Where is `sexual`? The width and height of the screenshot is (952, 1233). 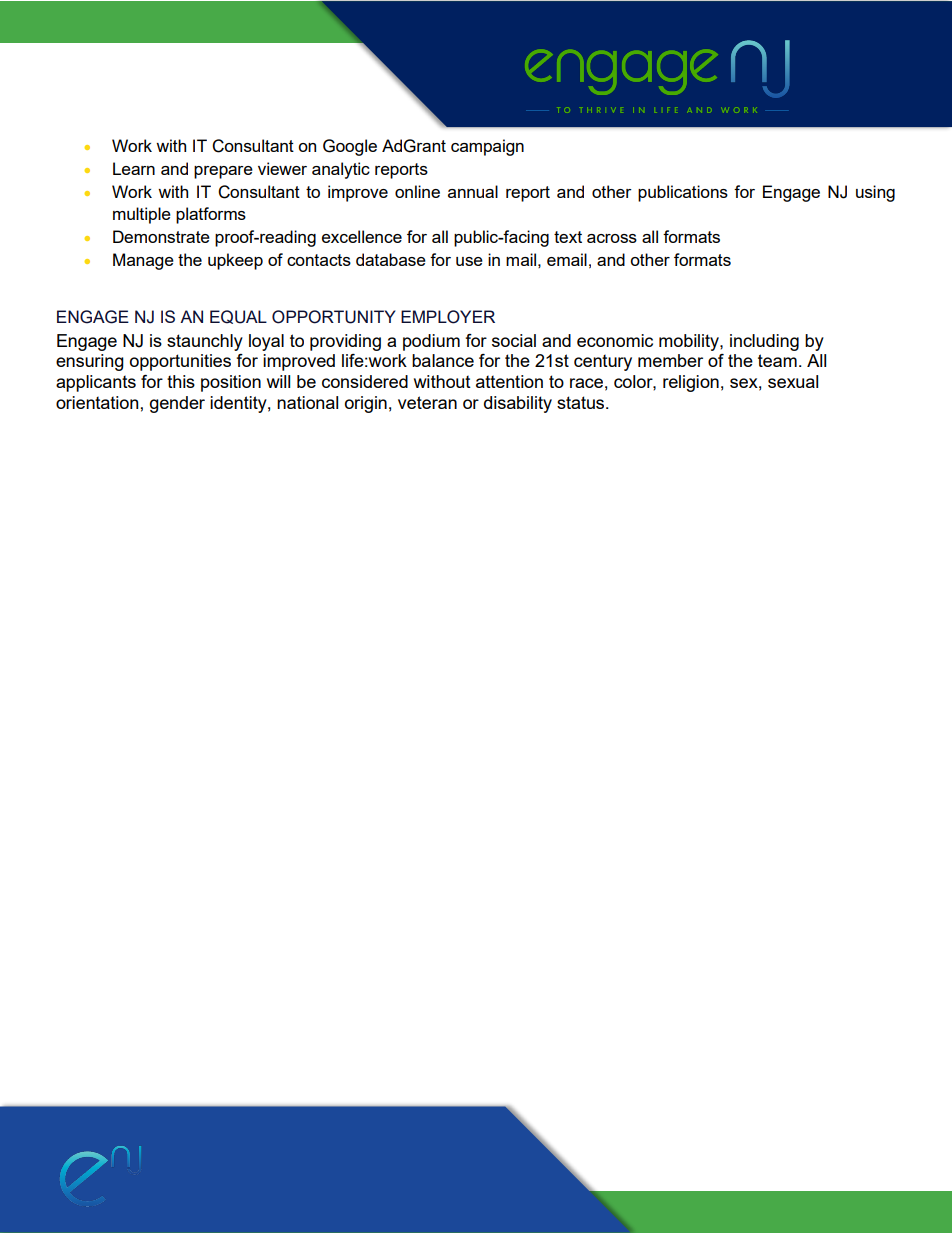
sexual is located at coordinates (793, 381).
